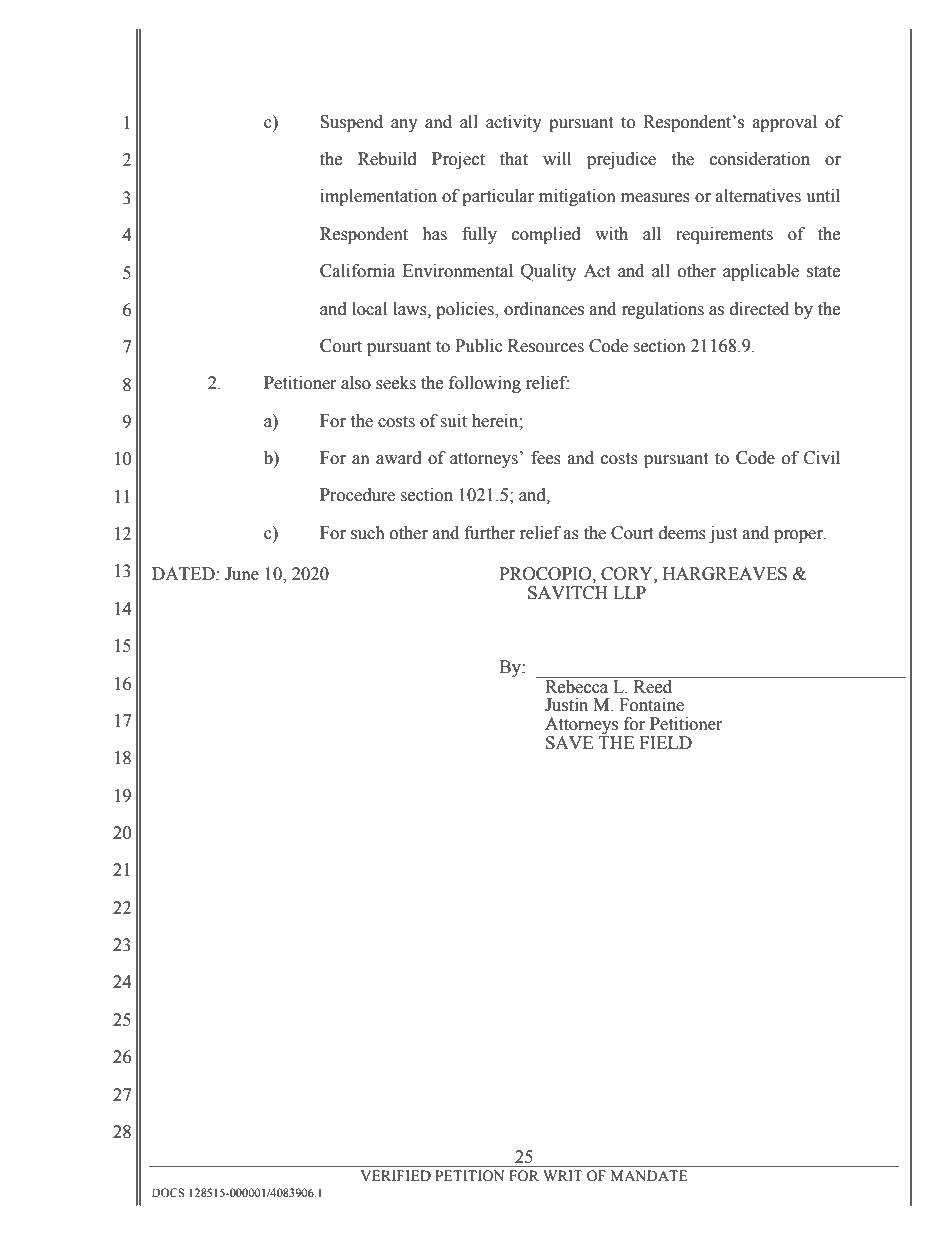 This image has height=1233, width=952. What do you see at coordinates (242, 574) in the image?
I see `June` at bounding box center [242, 574].
